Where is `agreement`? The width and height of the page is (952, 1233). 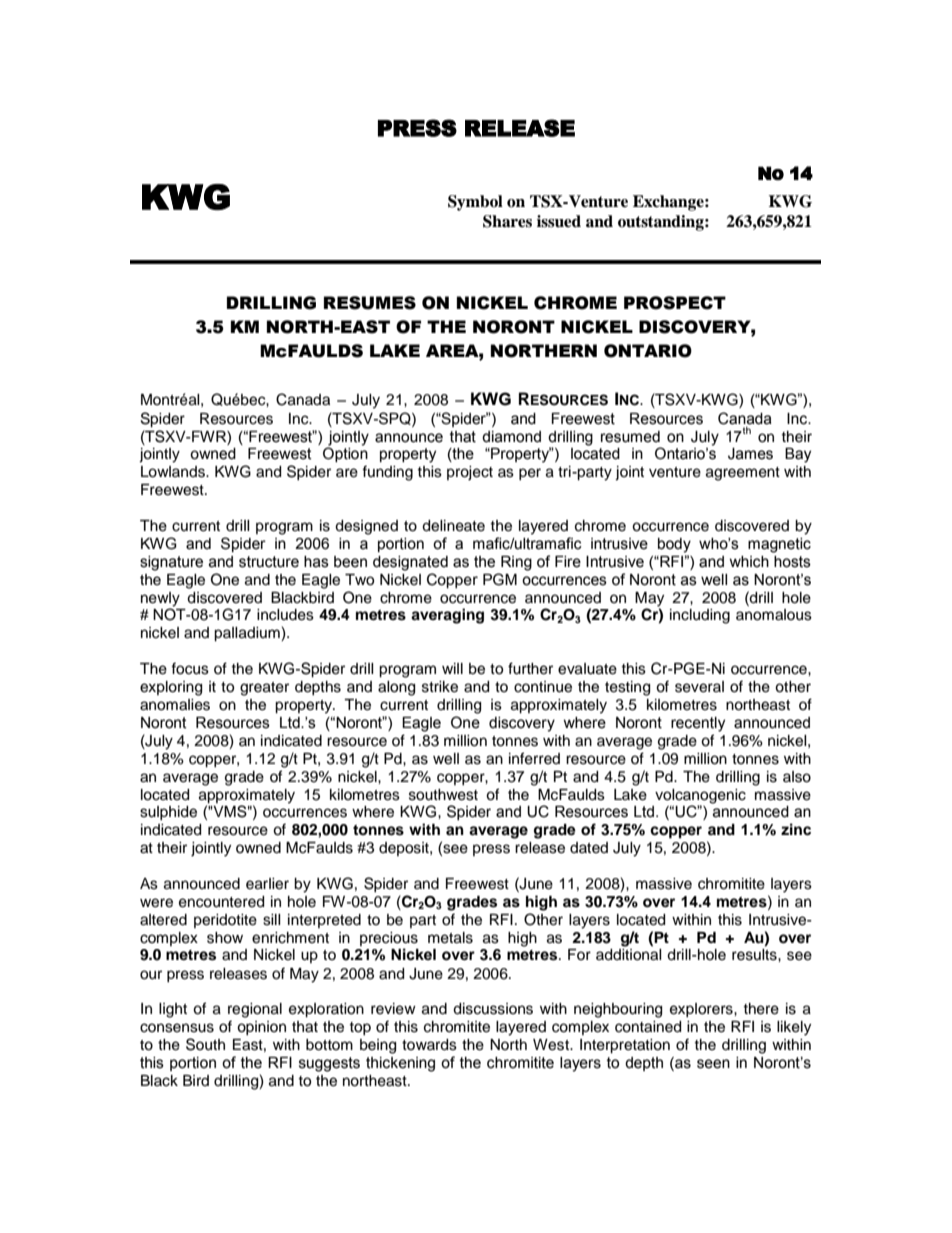
agreement is located at coordinates (743, 474).
